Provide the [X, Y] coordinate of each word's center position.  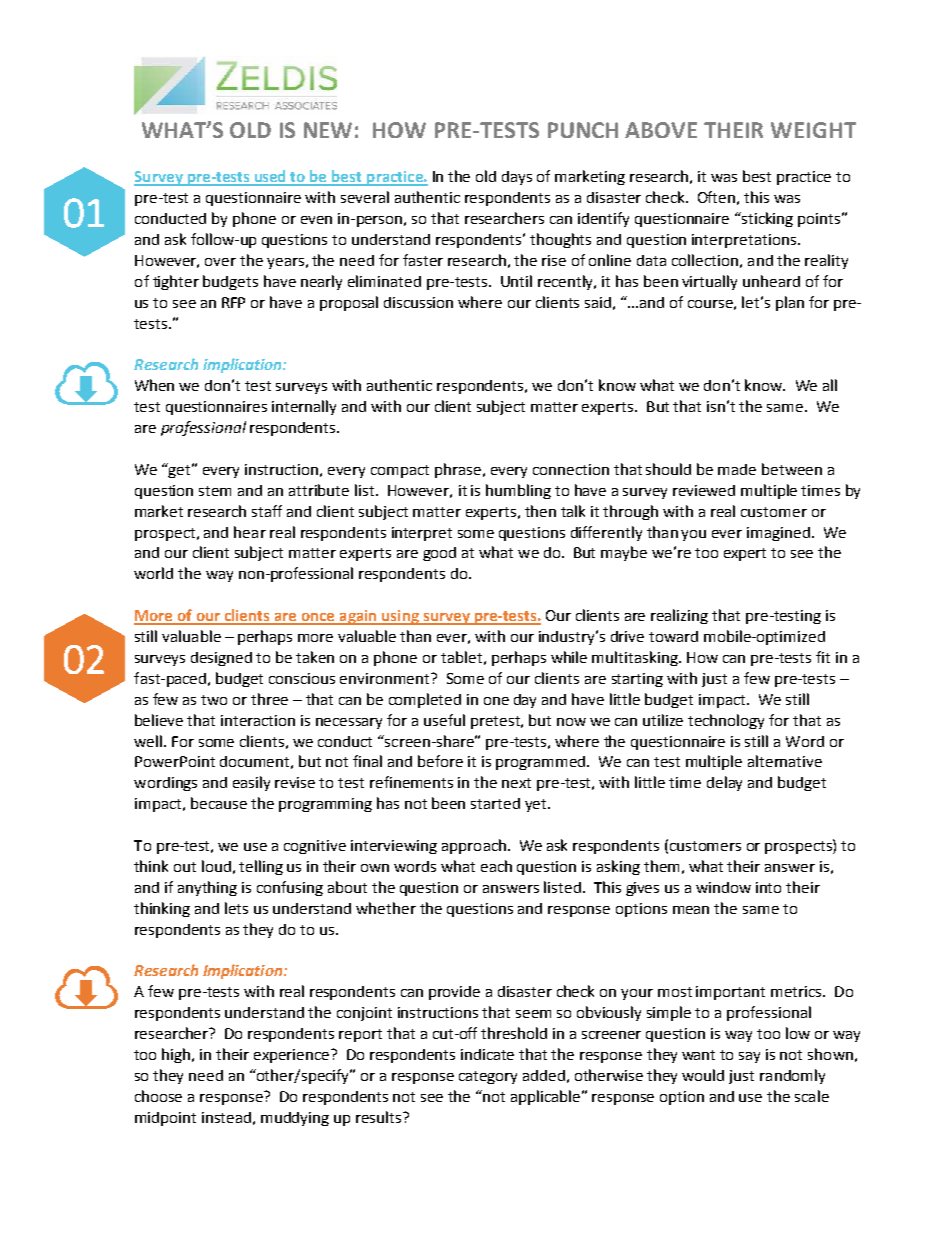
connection [571, 469]
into [768, 887]
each [496, 866]
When [154, 385]
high [177, 1055]
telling [261, 867]
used [270, 177]
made [737, 469]
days [517, 178]
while [569, 657]
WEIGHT [813, 130]
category [488, 1077]
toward [673, 636]
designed [221, 659]
